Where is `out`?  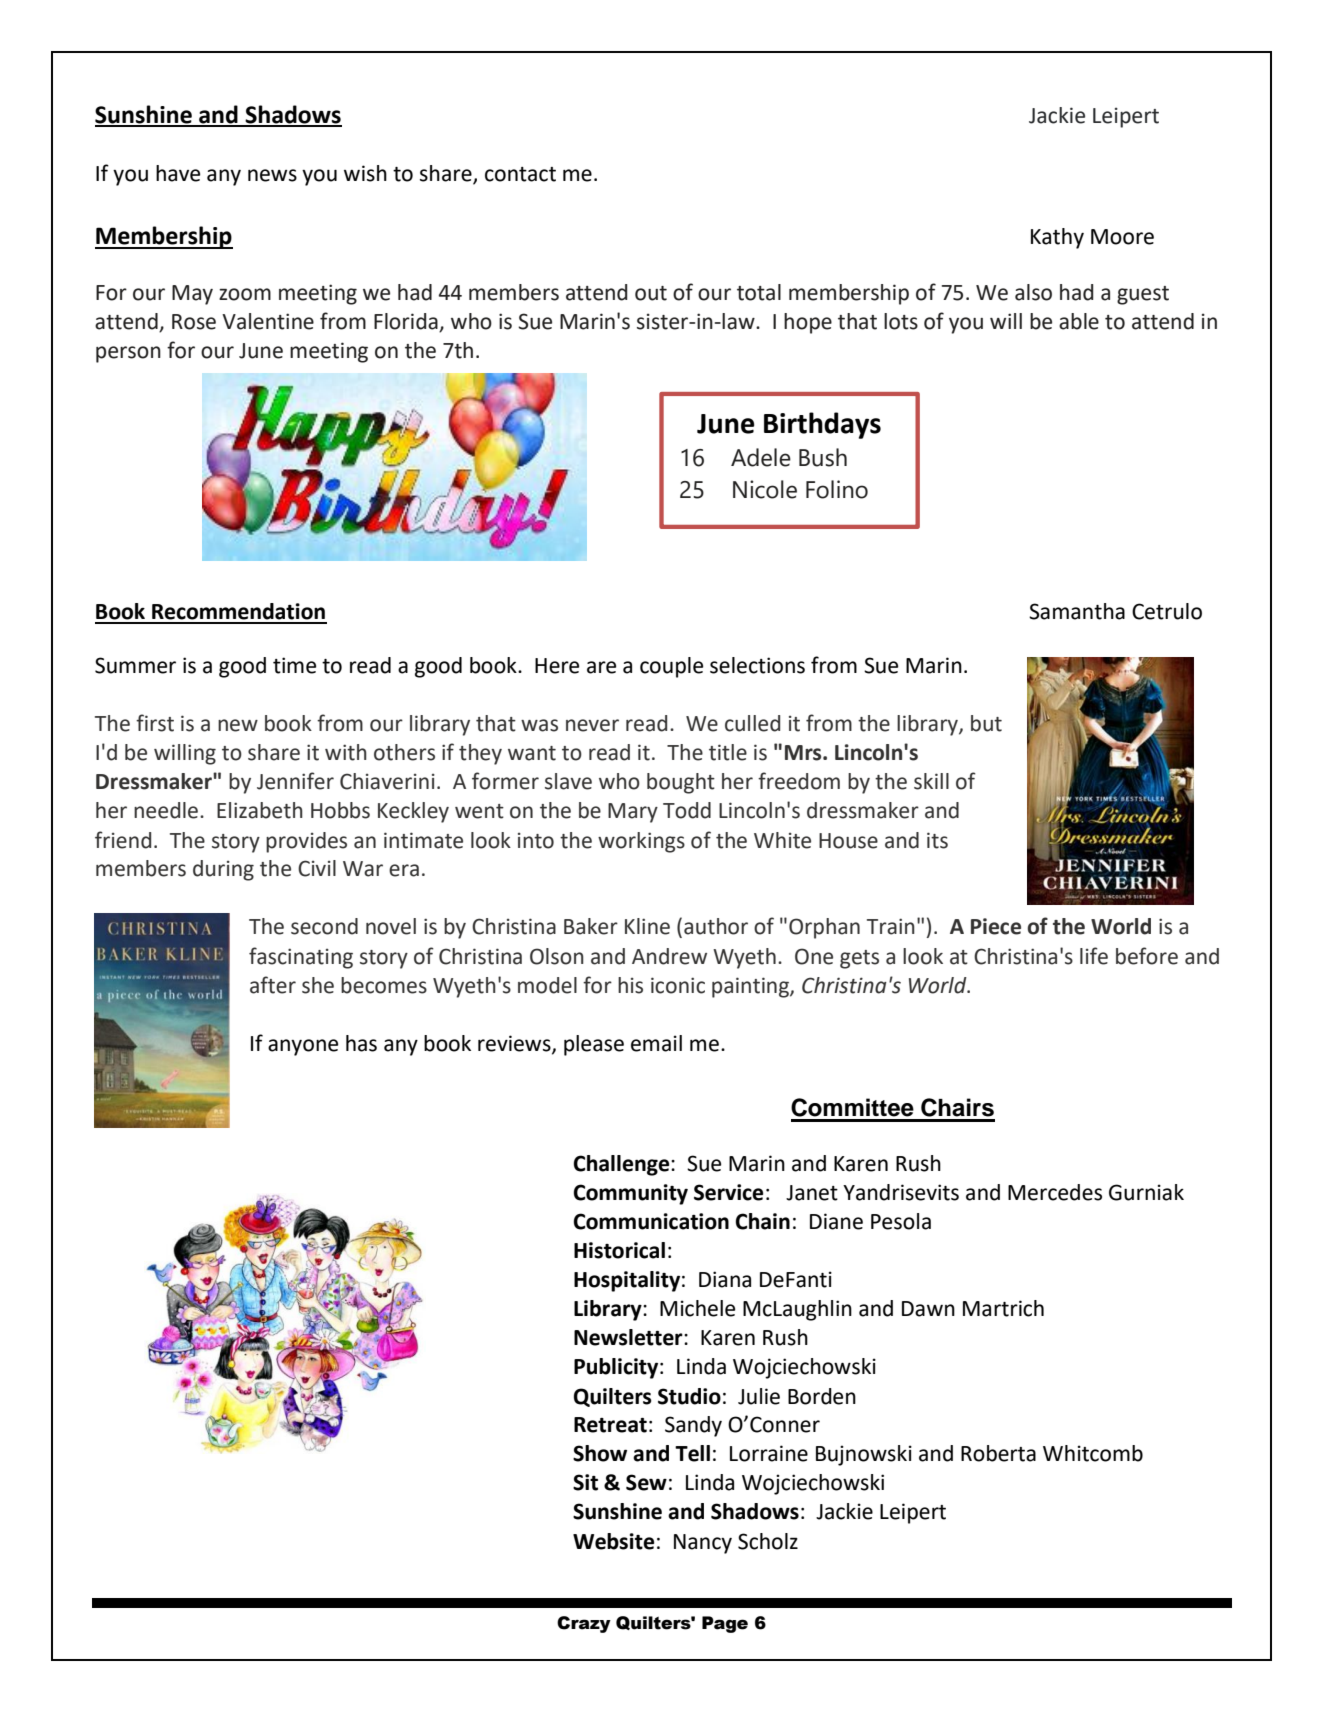
out is located at coordinates (651, 293).
